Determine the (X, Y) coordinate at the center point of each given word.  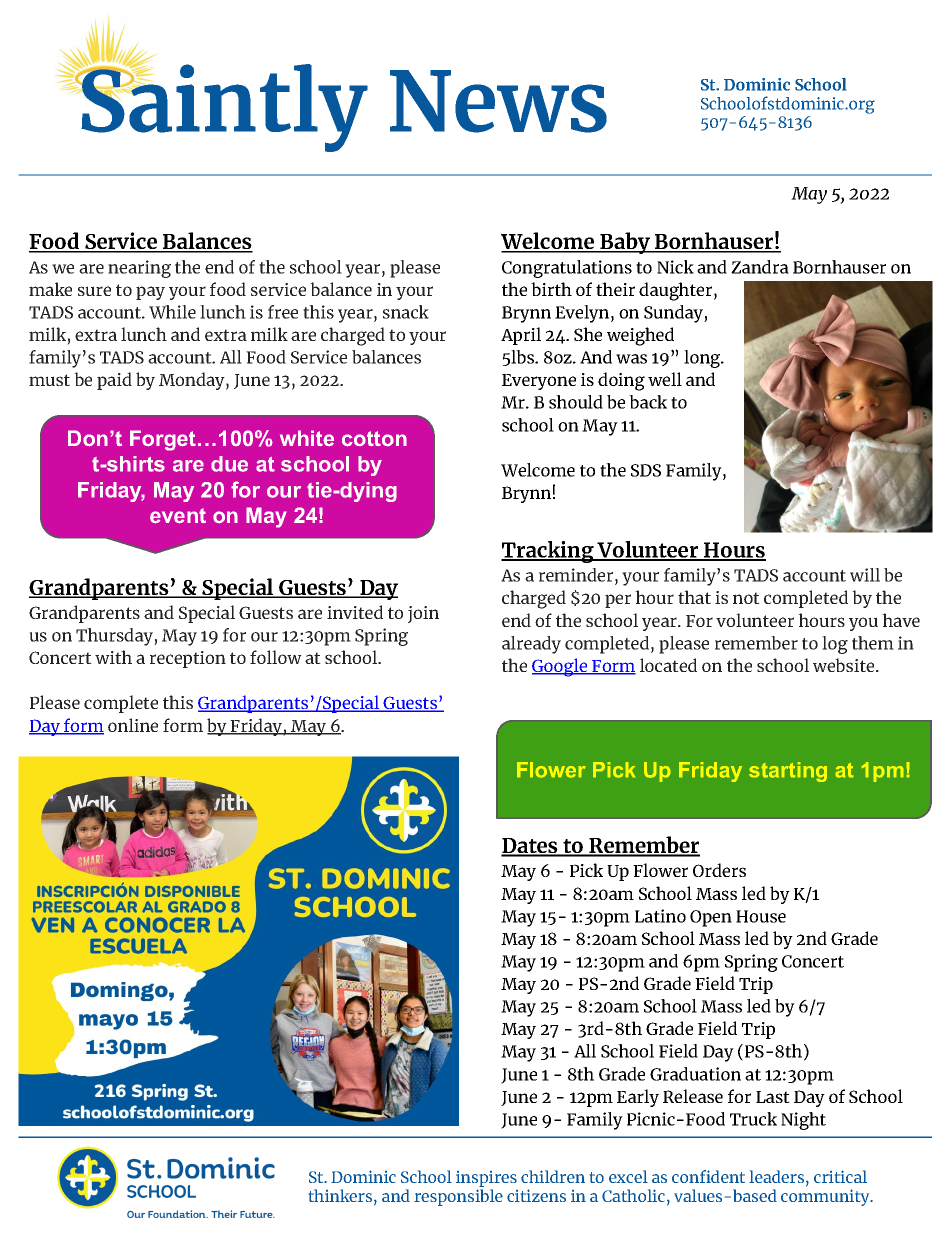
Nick (675, 267)
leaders (778, 1178)
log (835, 645)
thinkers (342, 1197)
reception (188, 659)
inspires (486, 1180)
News (498, 101)
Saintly (223, 106)
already (531, 645)
